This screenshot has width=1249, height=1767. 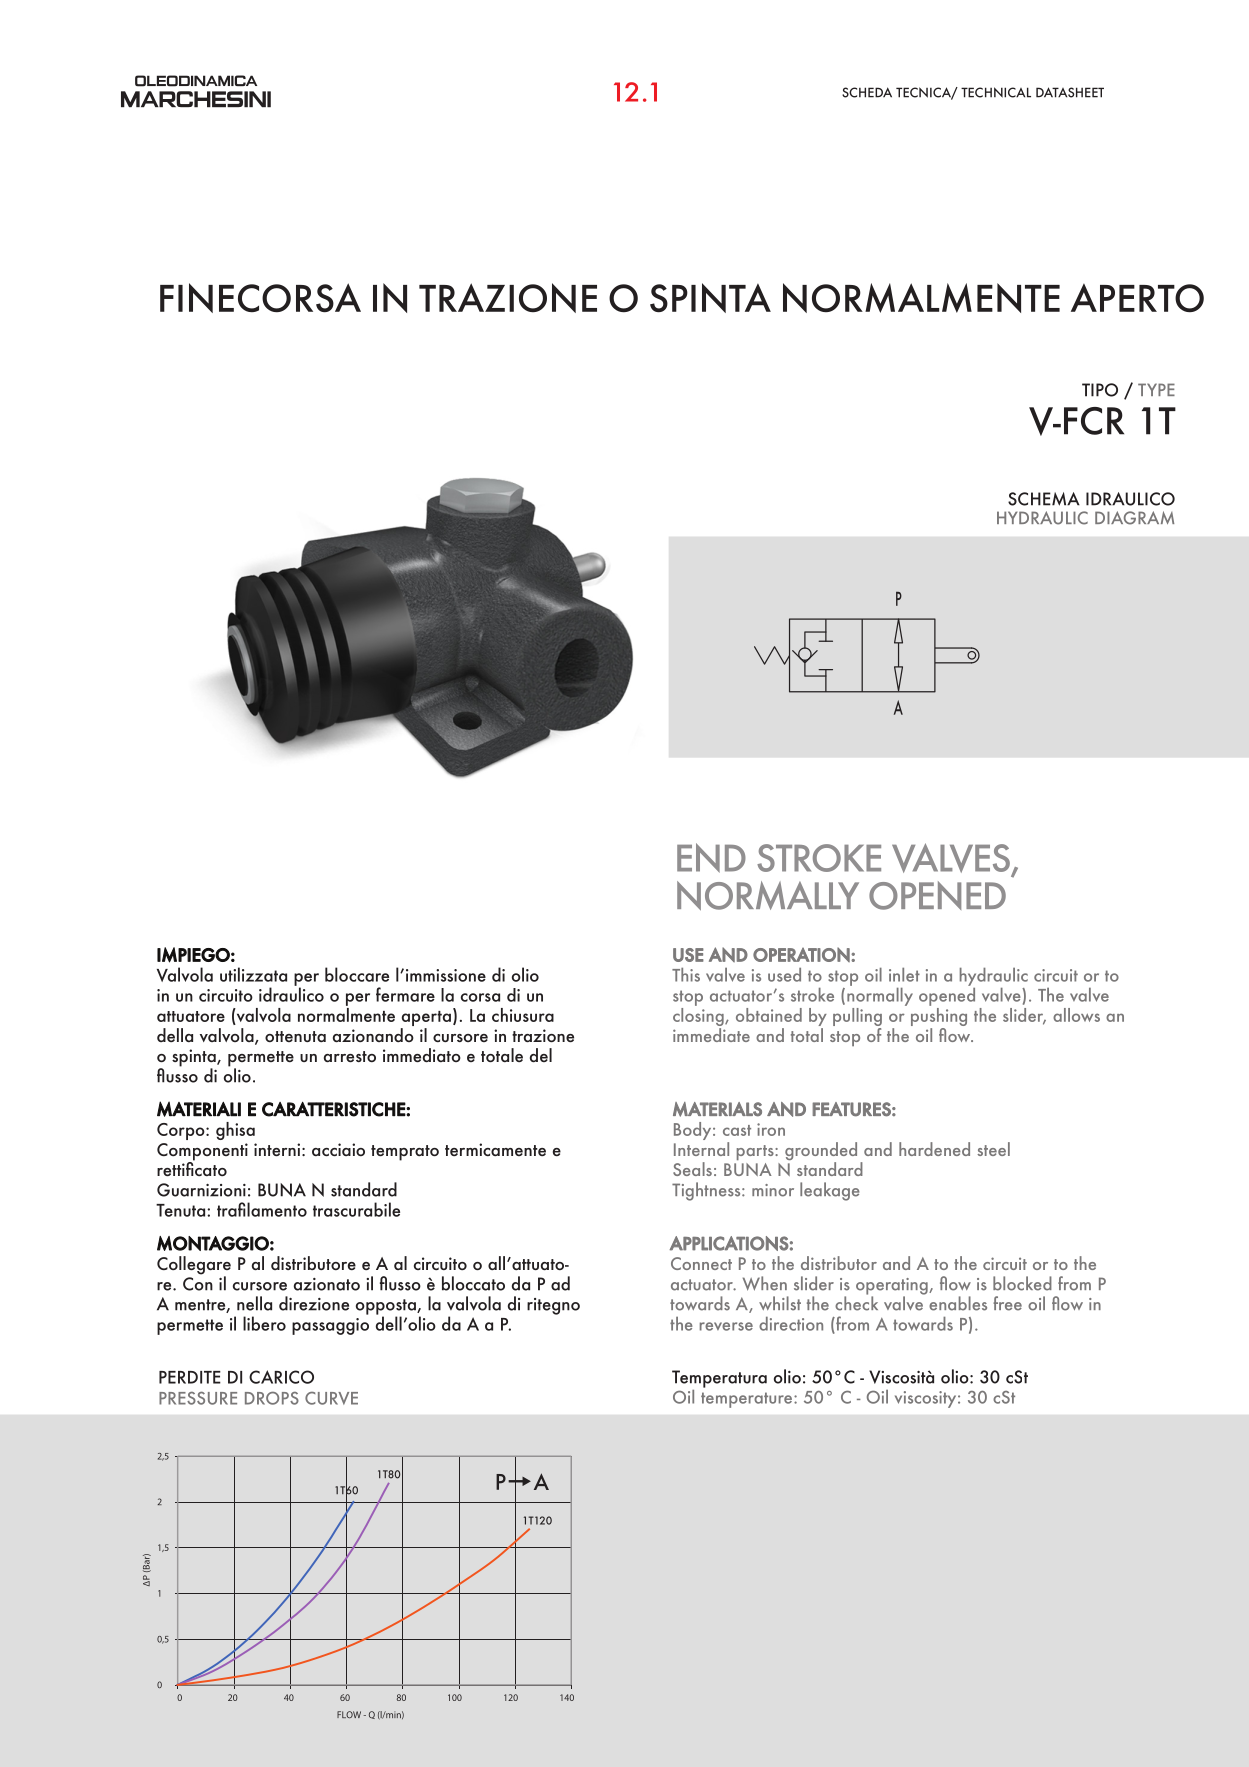 What do you see at coordinates (1007, 1303) in the screenshot?
I see `free` at bounding box center [1007, 1303].
